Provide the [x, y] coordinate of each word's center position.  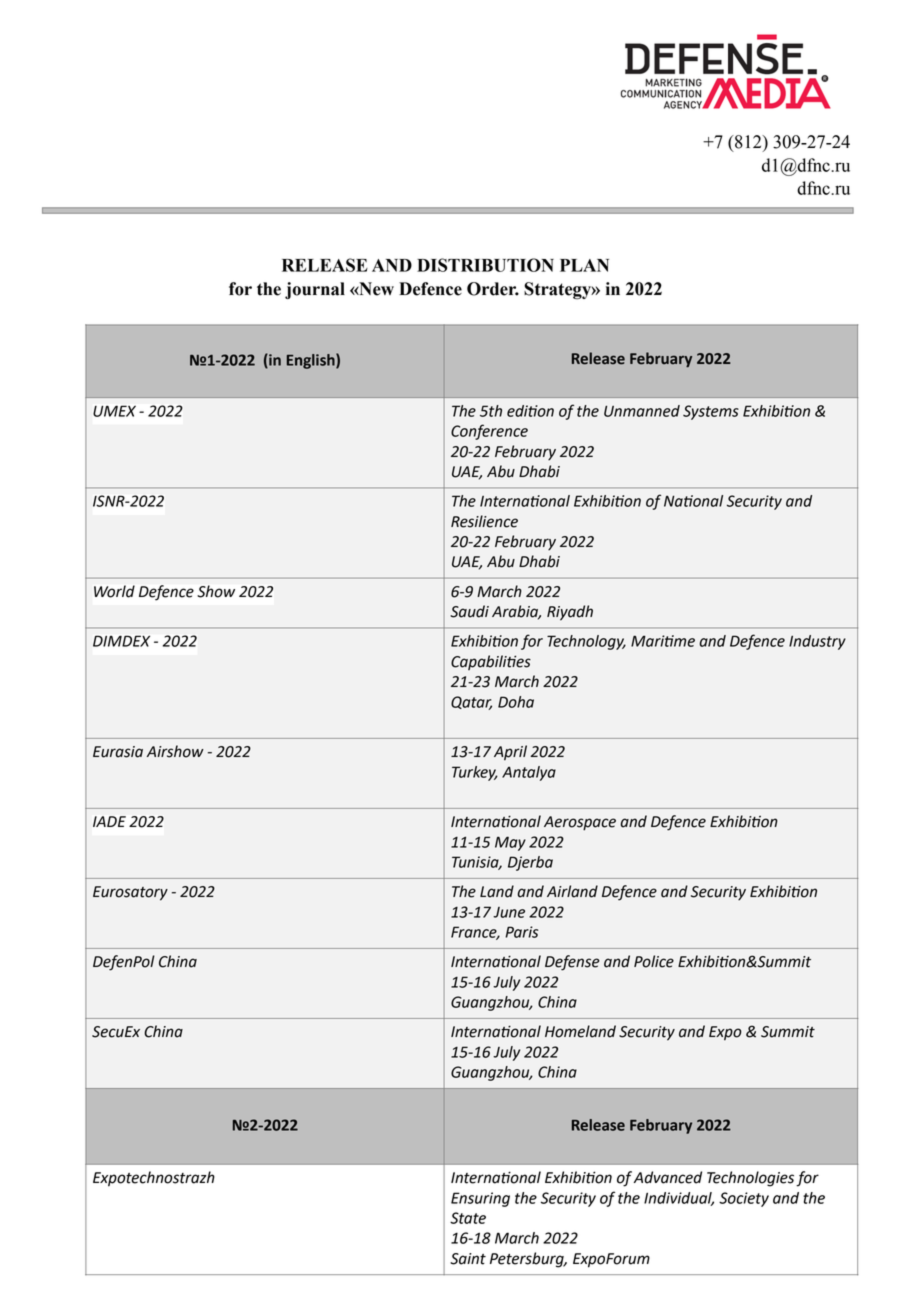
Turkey [475, 773]
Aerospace [580, 823]
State [468, 1218]
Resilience [484, 521]
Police [654, 961]
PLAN [584, 265]
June [509, 912]
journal [315, 290]
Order [493, 289]
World [114, 591]
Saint [468, 1259]
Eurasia [118, 752]
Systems [711, 412]
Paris [521, 932]
